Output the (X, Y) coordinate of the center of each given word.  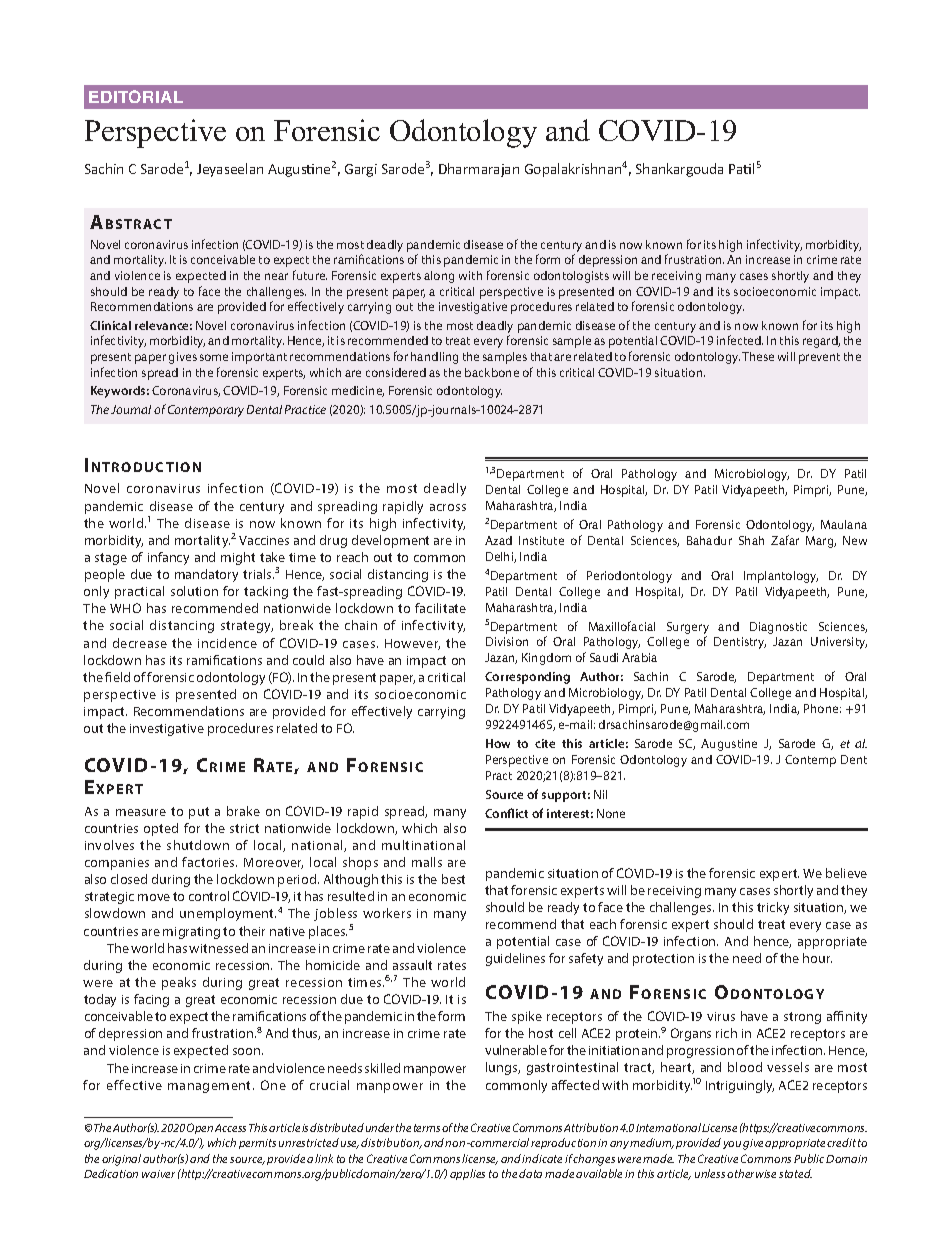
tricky (773, 908)
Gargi (361, 170)
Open (200, 1128)
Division (507, 641)
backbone (492, 372)
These (758, 356)
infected (740, 340)
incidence (227, 643)
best (453, 879)
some (214, 357)
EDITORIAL (136, 96)
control (209, 896)
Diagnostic (778, 628)
